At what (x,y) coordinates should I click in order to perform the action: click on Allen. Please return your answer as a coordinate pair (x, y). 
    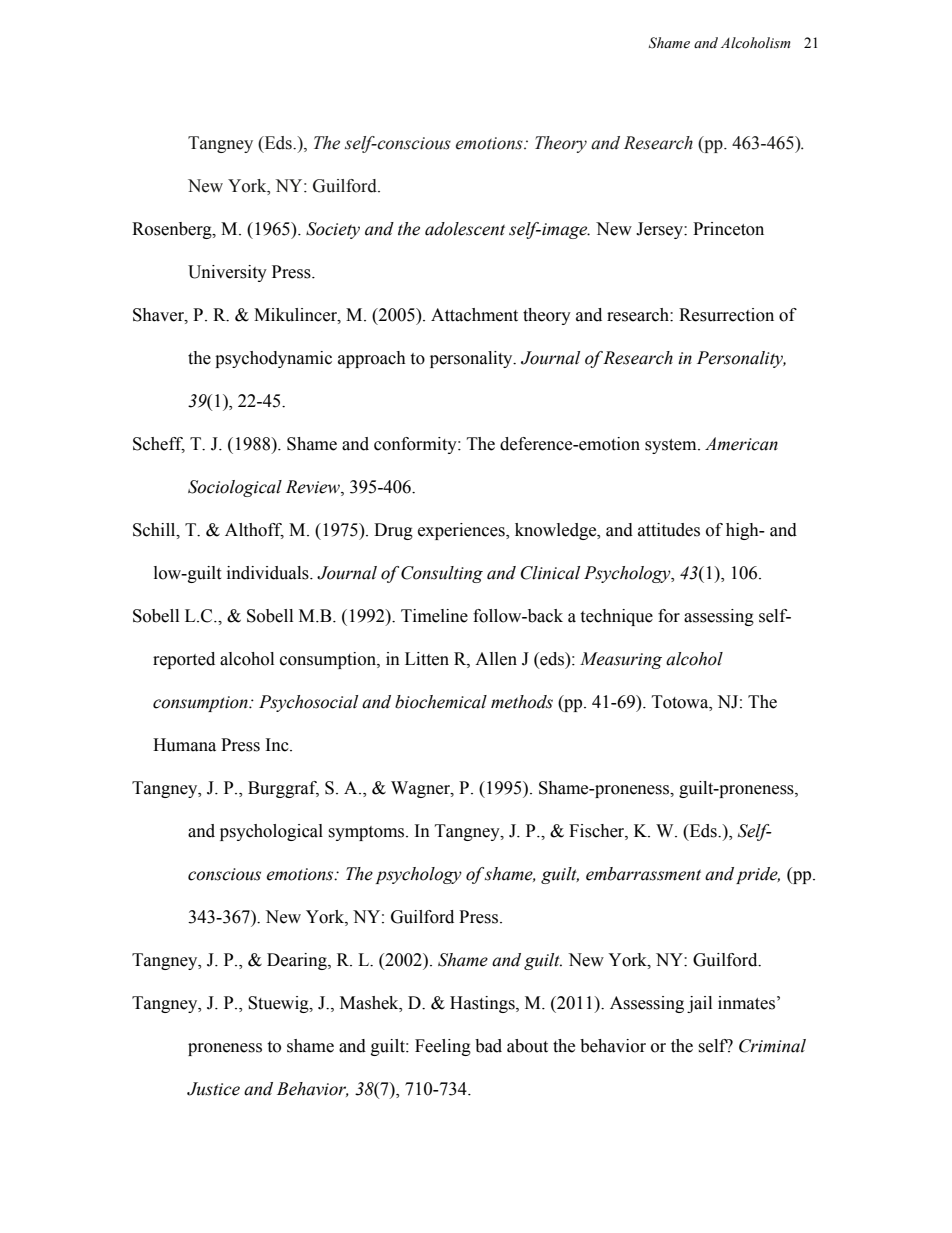
    Looking at the image, I should click on (496, 659).
